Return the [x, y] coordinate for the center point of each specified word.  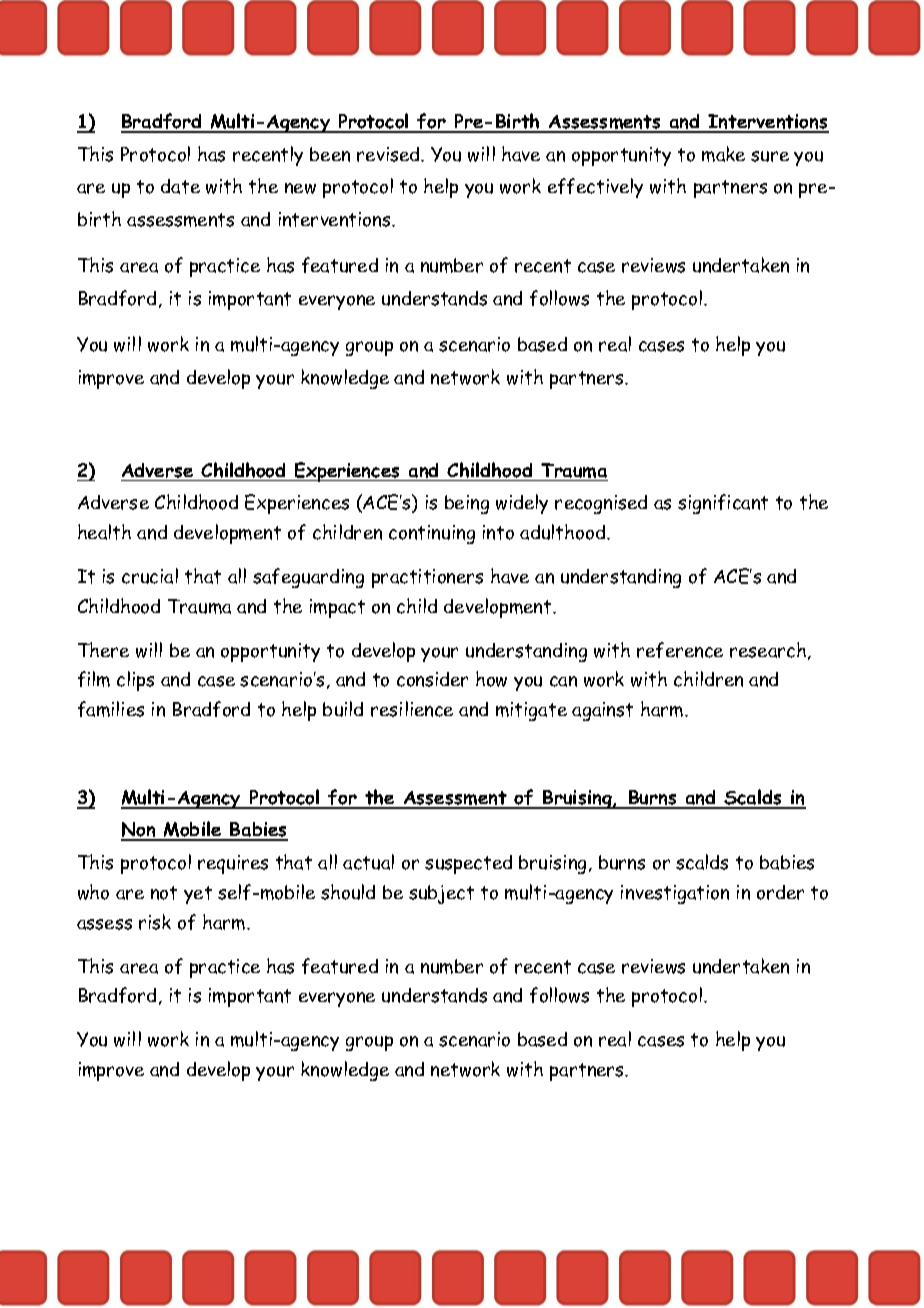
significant [723, 504]
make [723, 154]
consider [432, 679]
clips [135, 681]
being [467, 504]
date [180, 186]
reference [680, 650]
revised [389, 154]
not [164, 893]
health [104, 532]
